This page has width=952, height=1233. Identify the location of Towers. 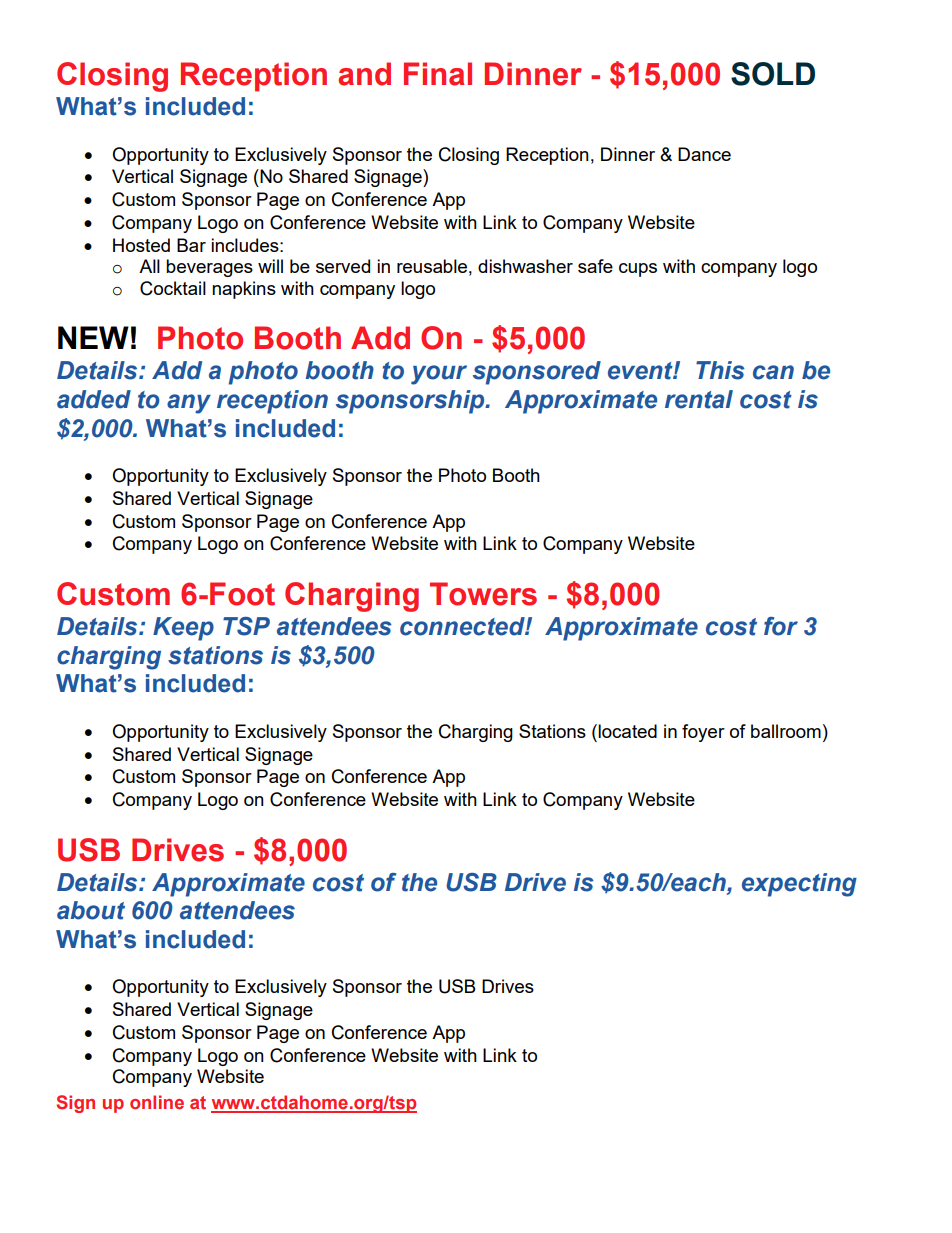
(483, 594).
